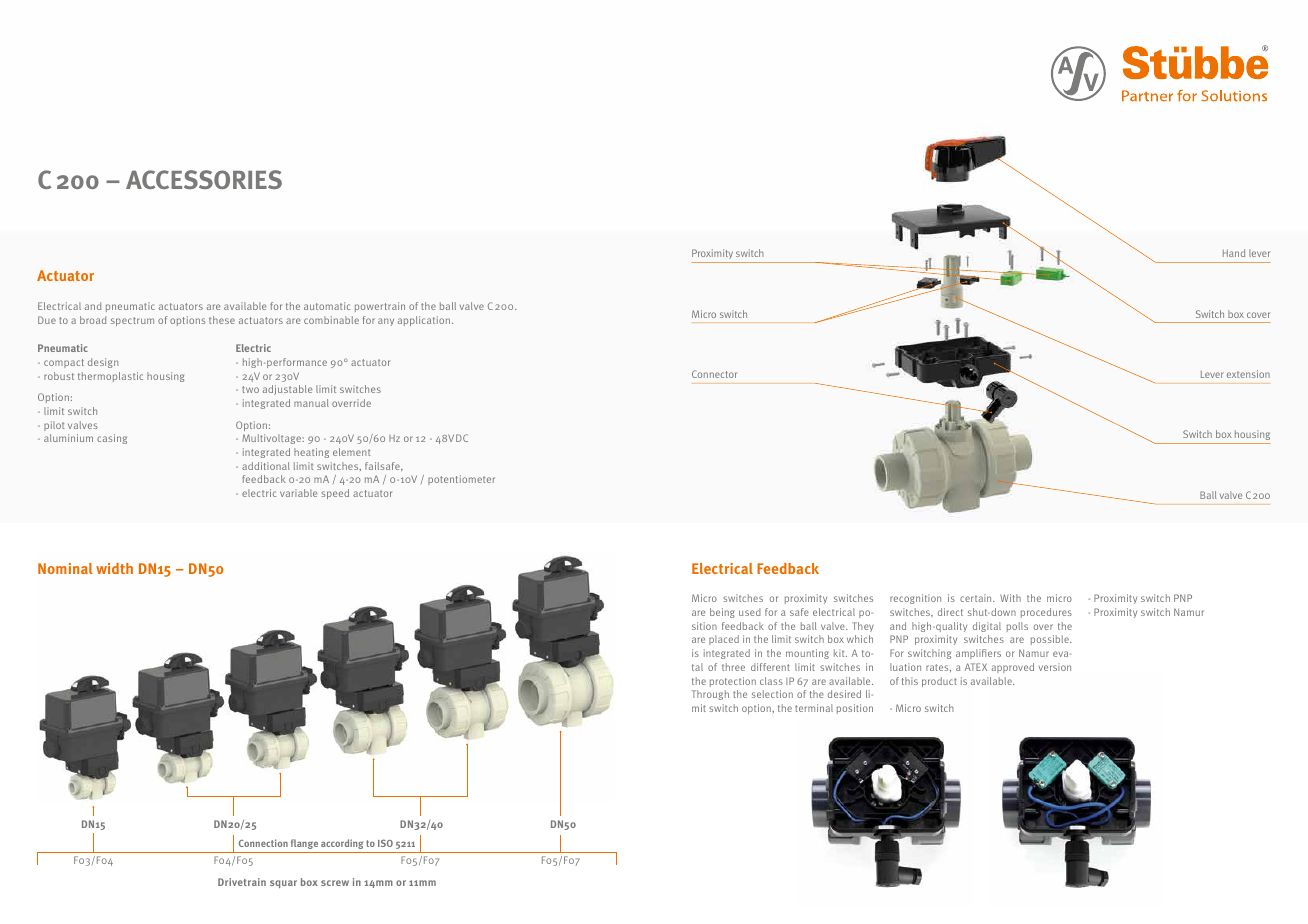 The height and width of the screenshot is (924, 1308). What do you see at coordinates (380, 307) in the screenshot?
I see `powertrain` at bounding box center [380, 307].
